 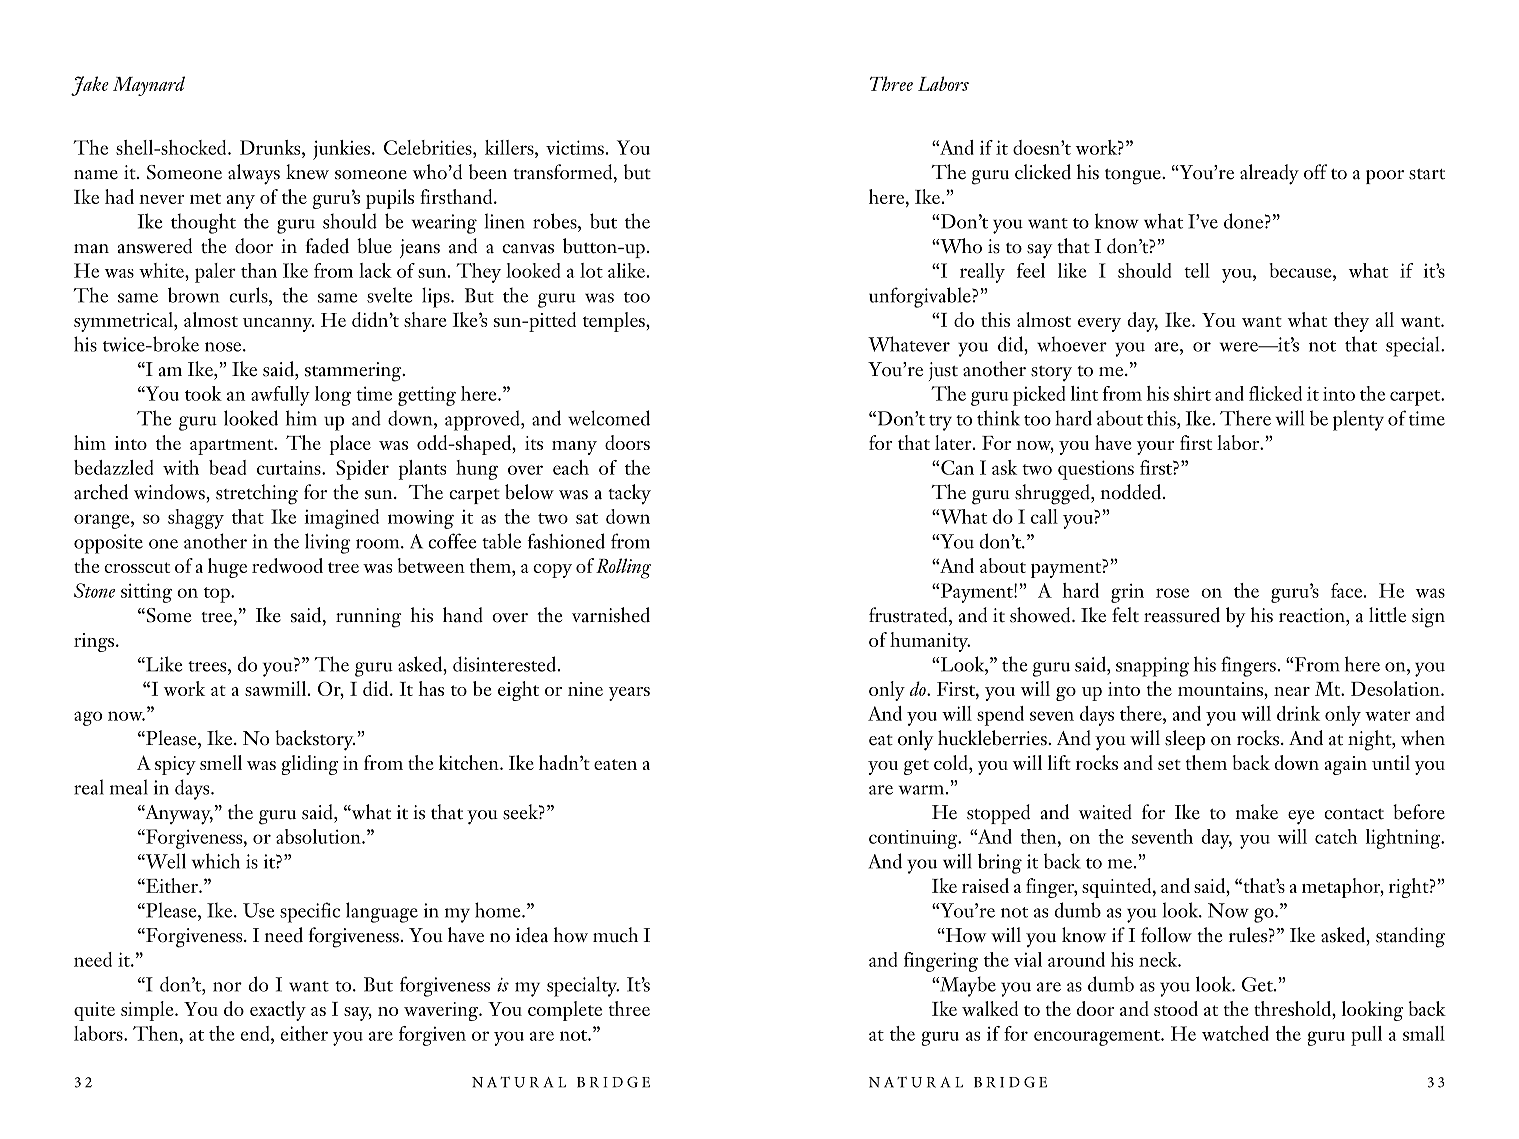 I want to click on flicked, so click(x=1275, y=393).
